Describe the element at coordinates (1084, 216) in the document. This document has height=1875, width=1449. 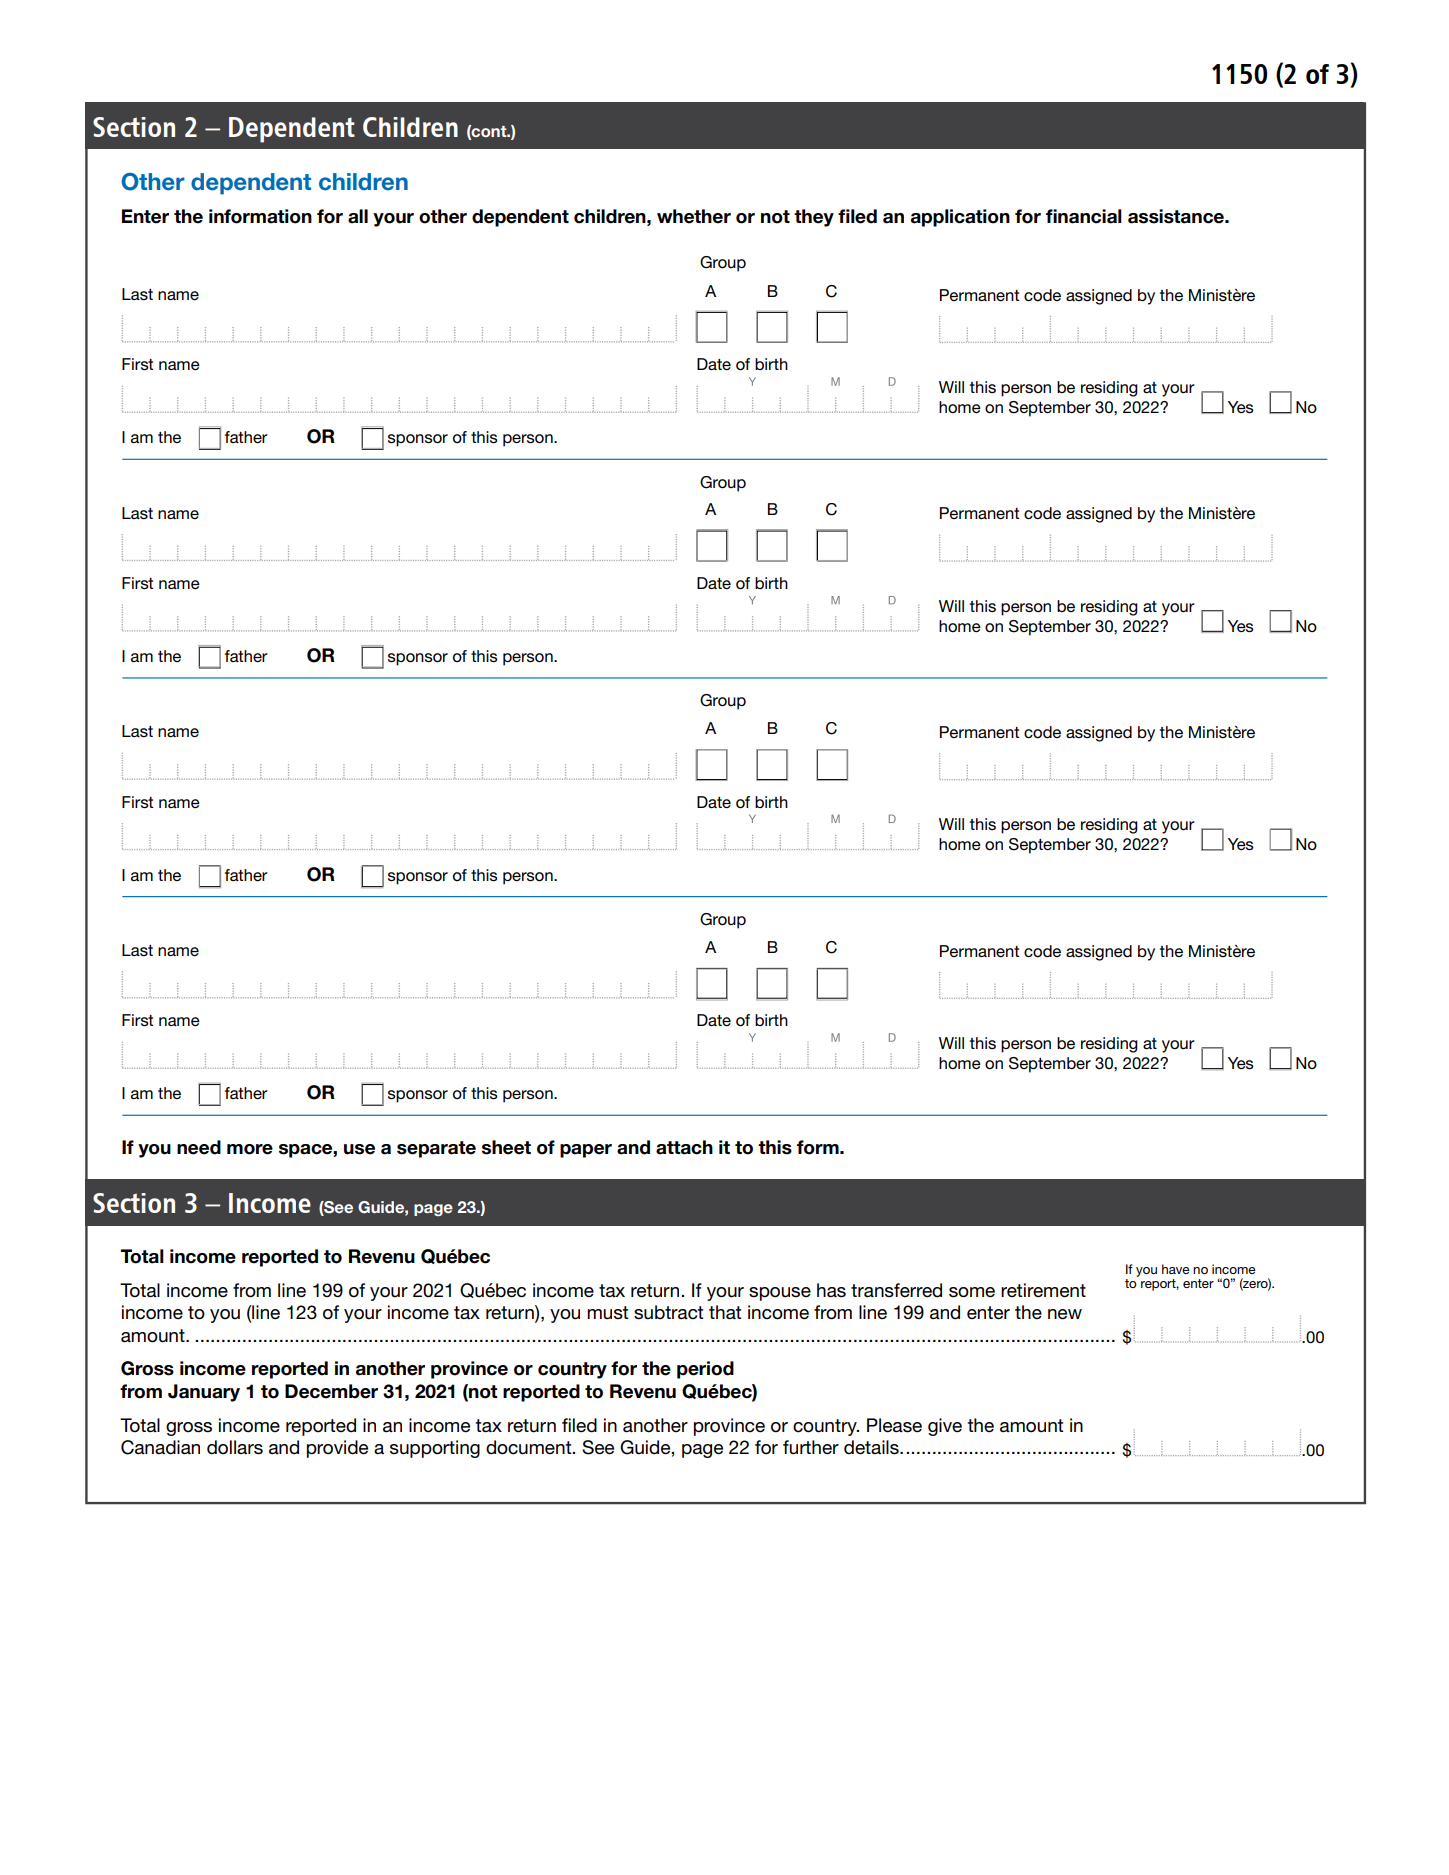
I see `financial` at that location.
